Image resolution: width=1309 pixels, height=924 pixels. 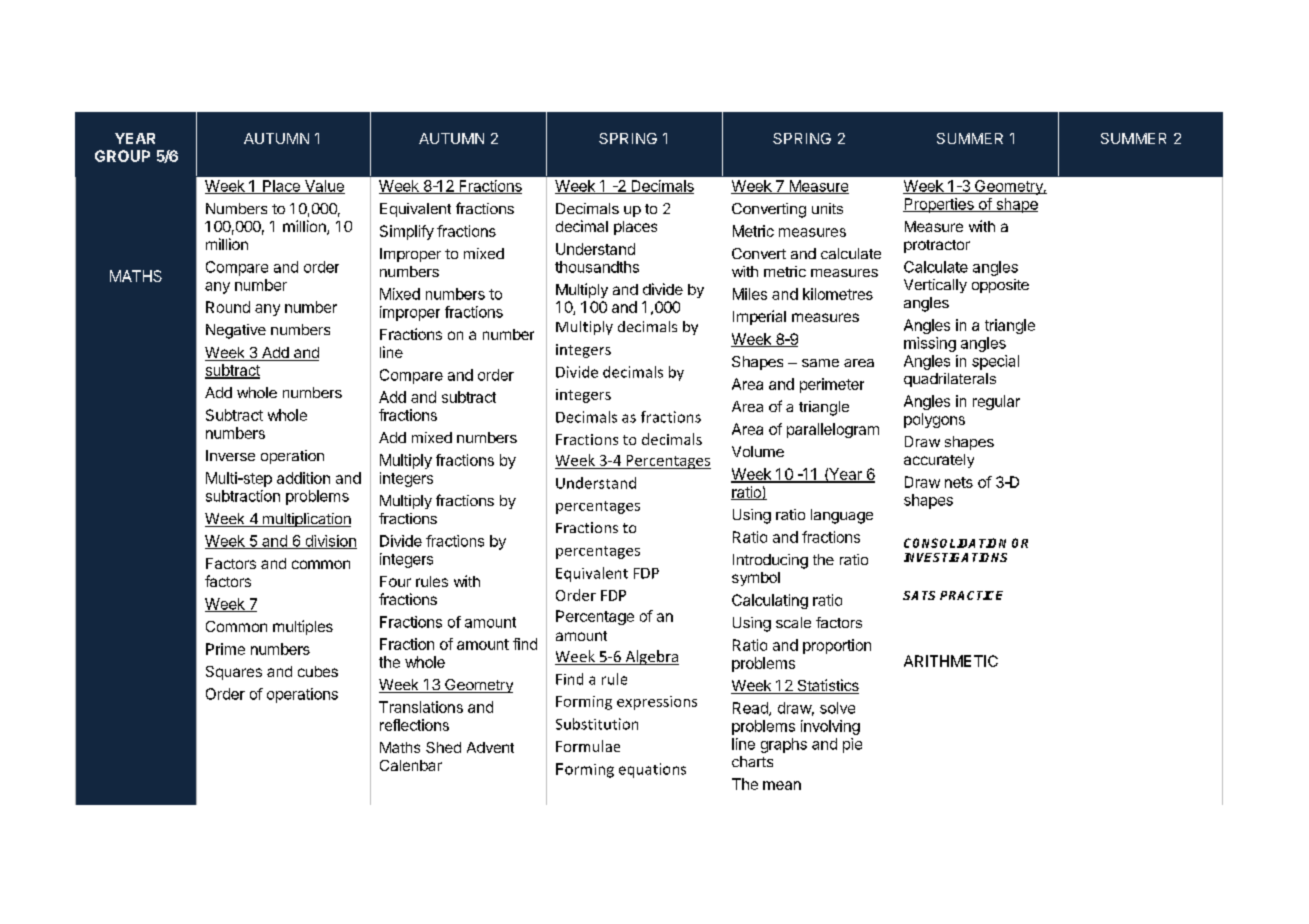 I want to click on Simplify, so click(x=407, y=232).
